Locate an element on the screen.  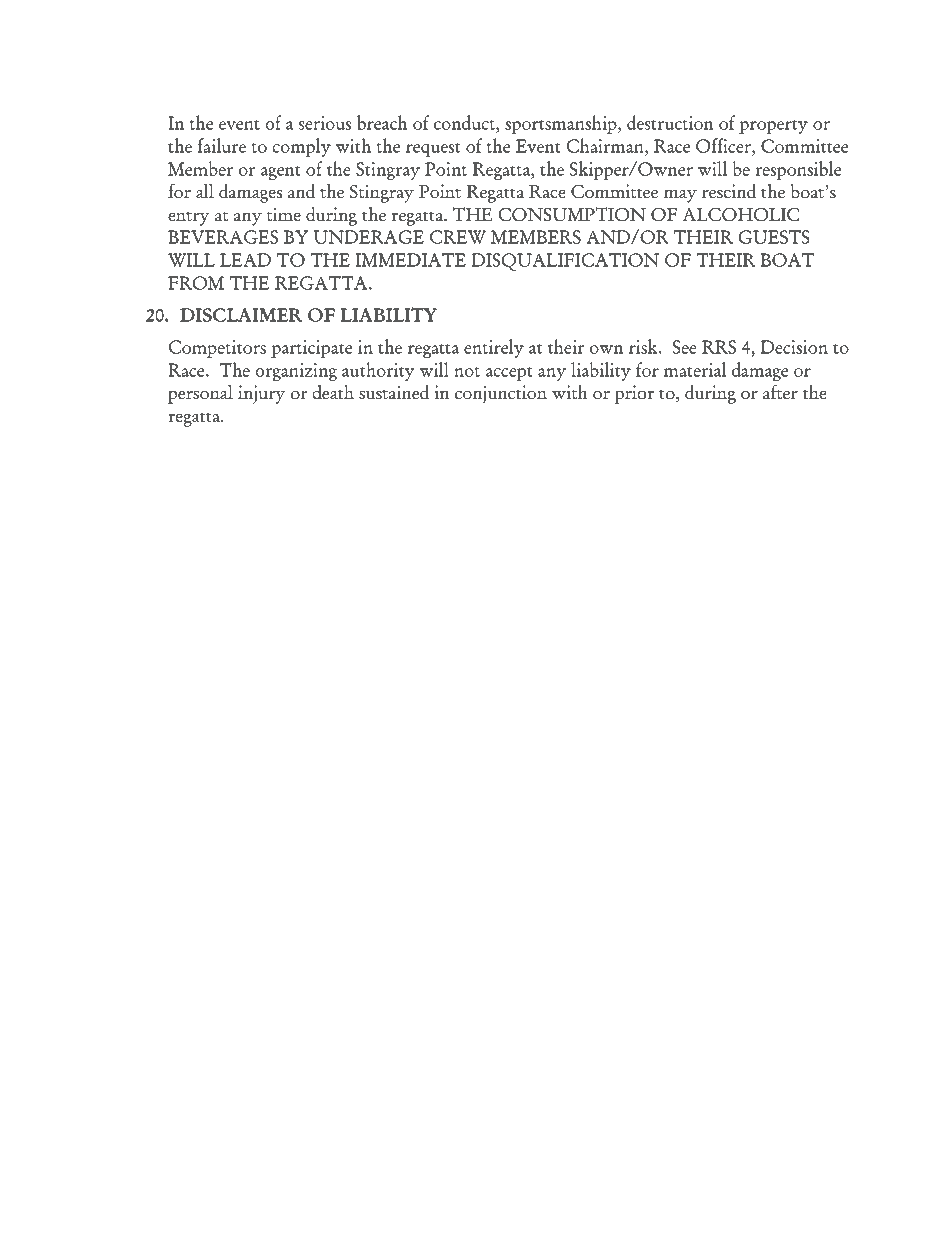
conjunction is located at coordinates (501, 394).
